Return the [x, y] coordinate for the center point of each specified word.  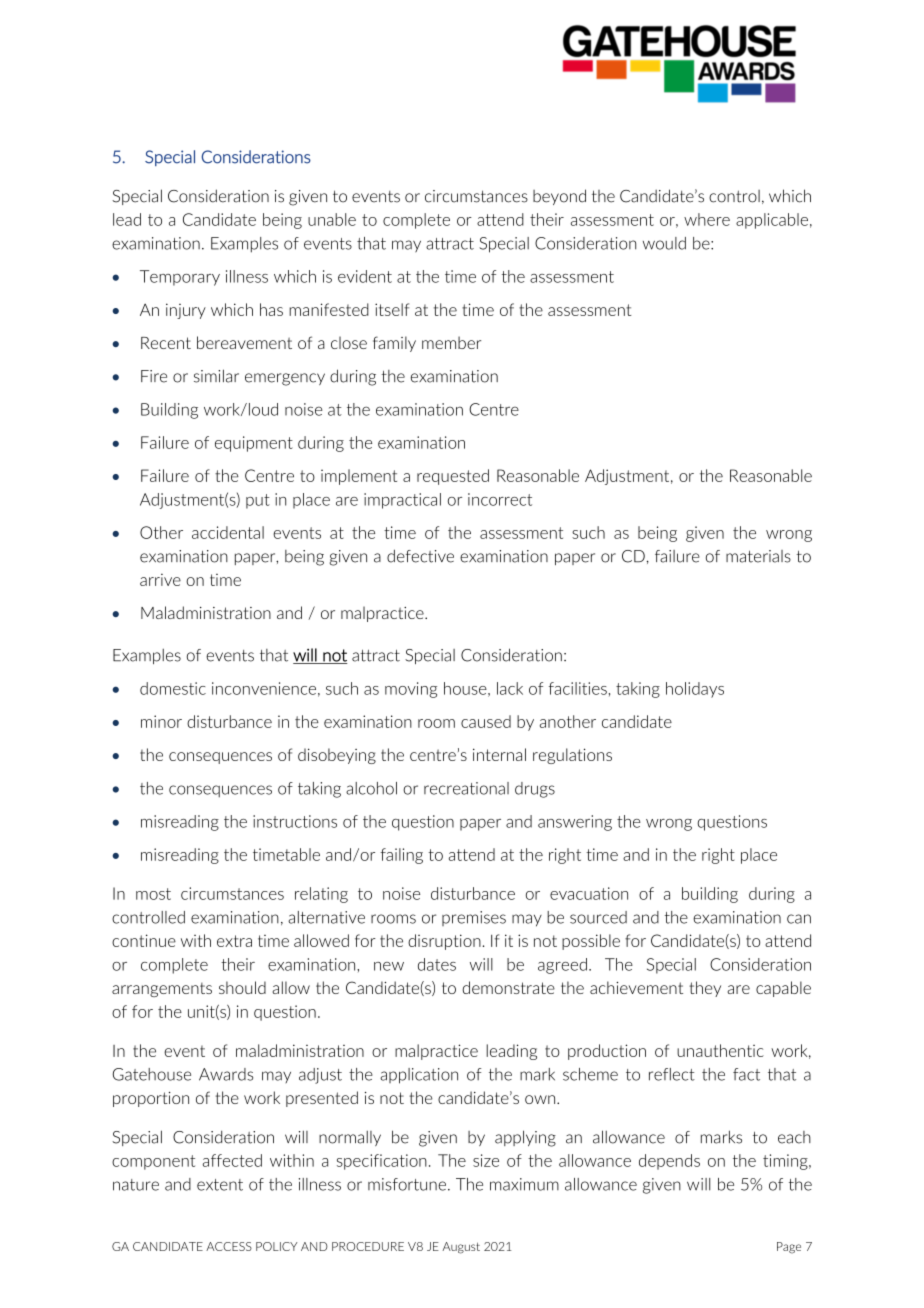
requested [453, 477]
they [705, 989]
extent [220, 1185]
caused [486, 721]
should [242, 987]
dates [437, 964]
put [258, 501]
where [707, 219]
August [461, 1248]
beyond [559, 197]
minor [161, 721]
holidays [695, 690]
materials [758, 556]
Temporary [180, 278]
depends [669, 1162]
